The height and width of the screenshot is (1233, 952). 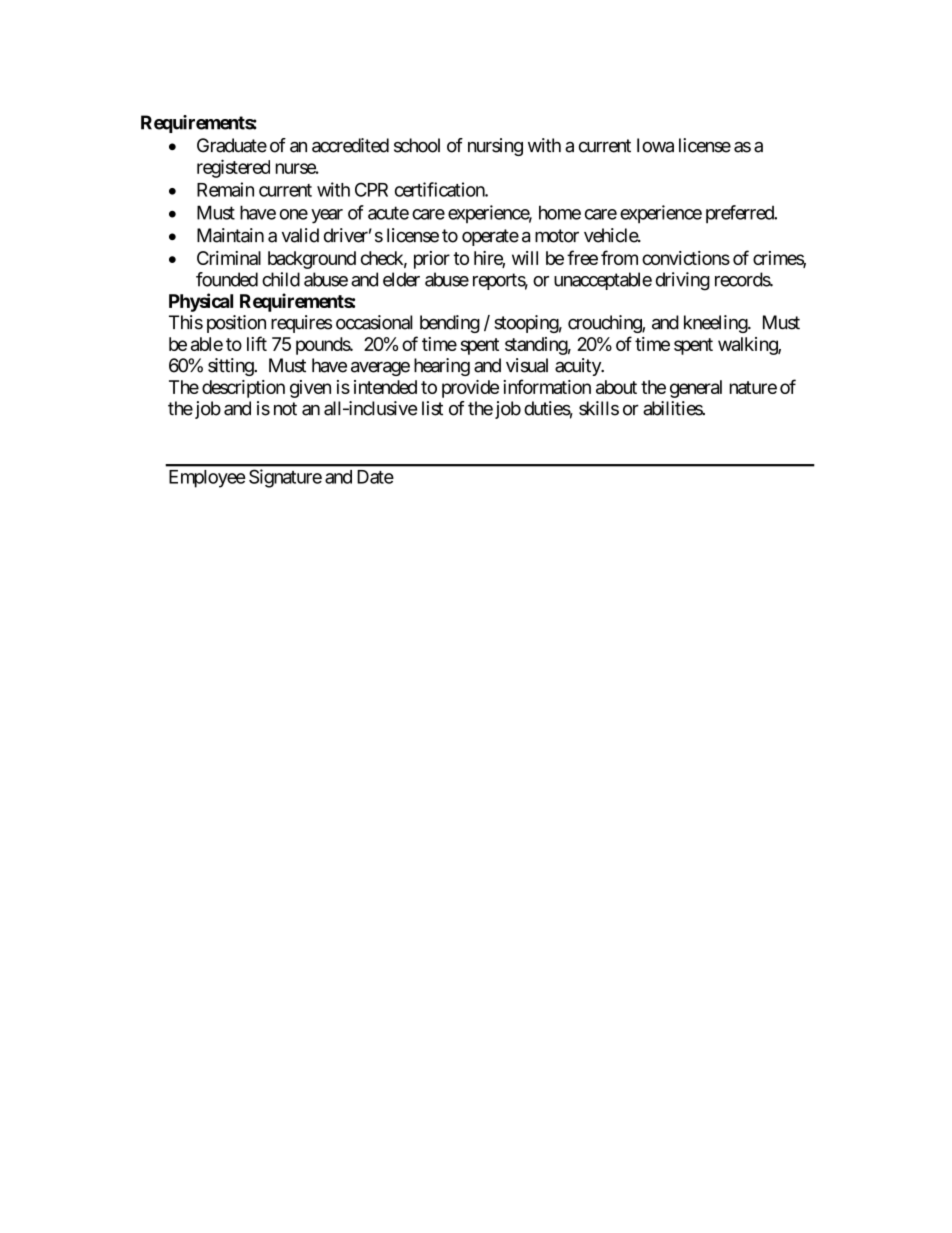 I want to click on not, so click(x=285, y=409).
